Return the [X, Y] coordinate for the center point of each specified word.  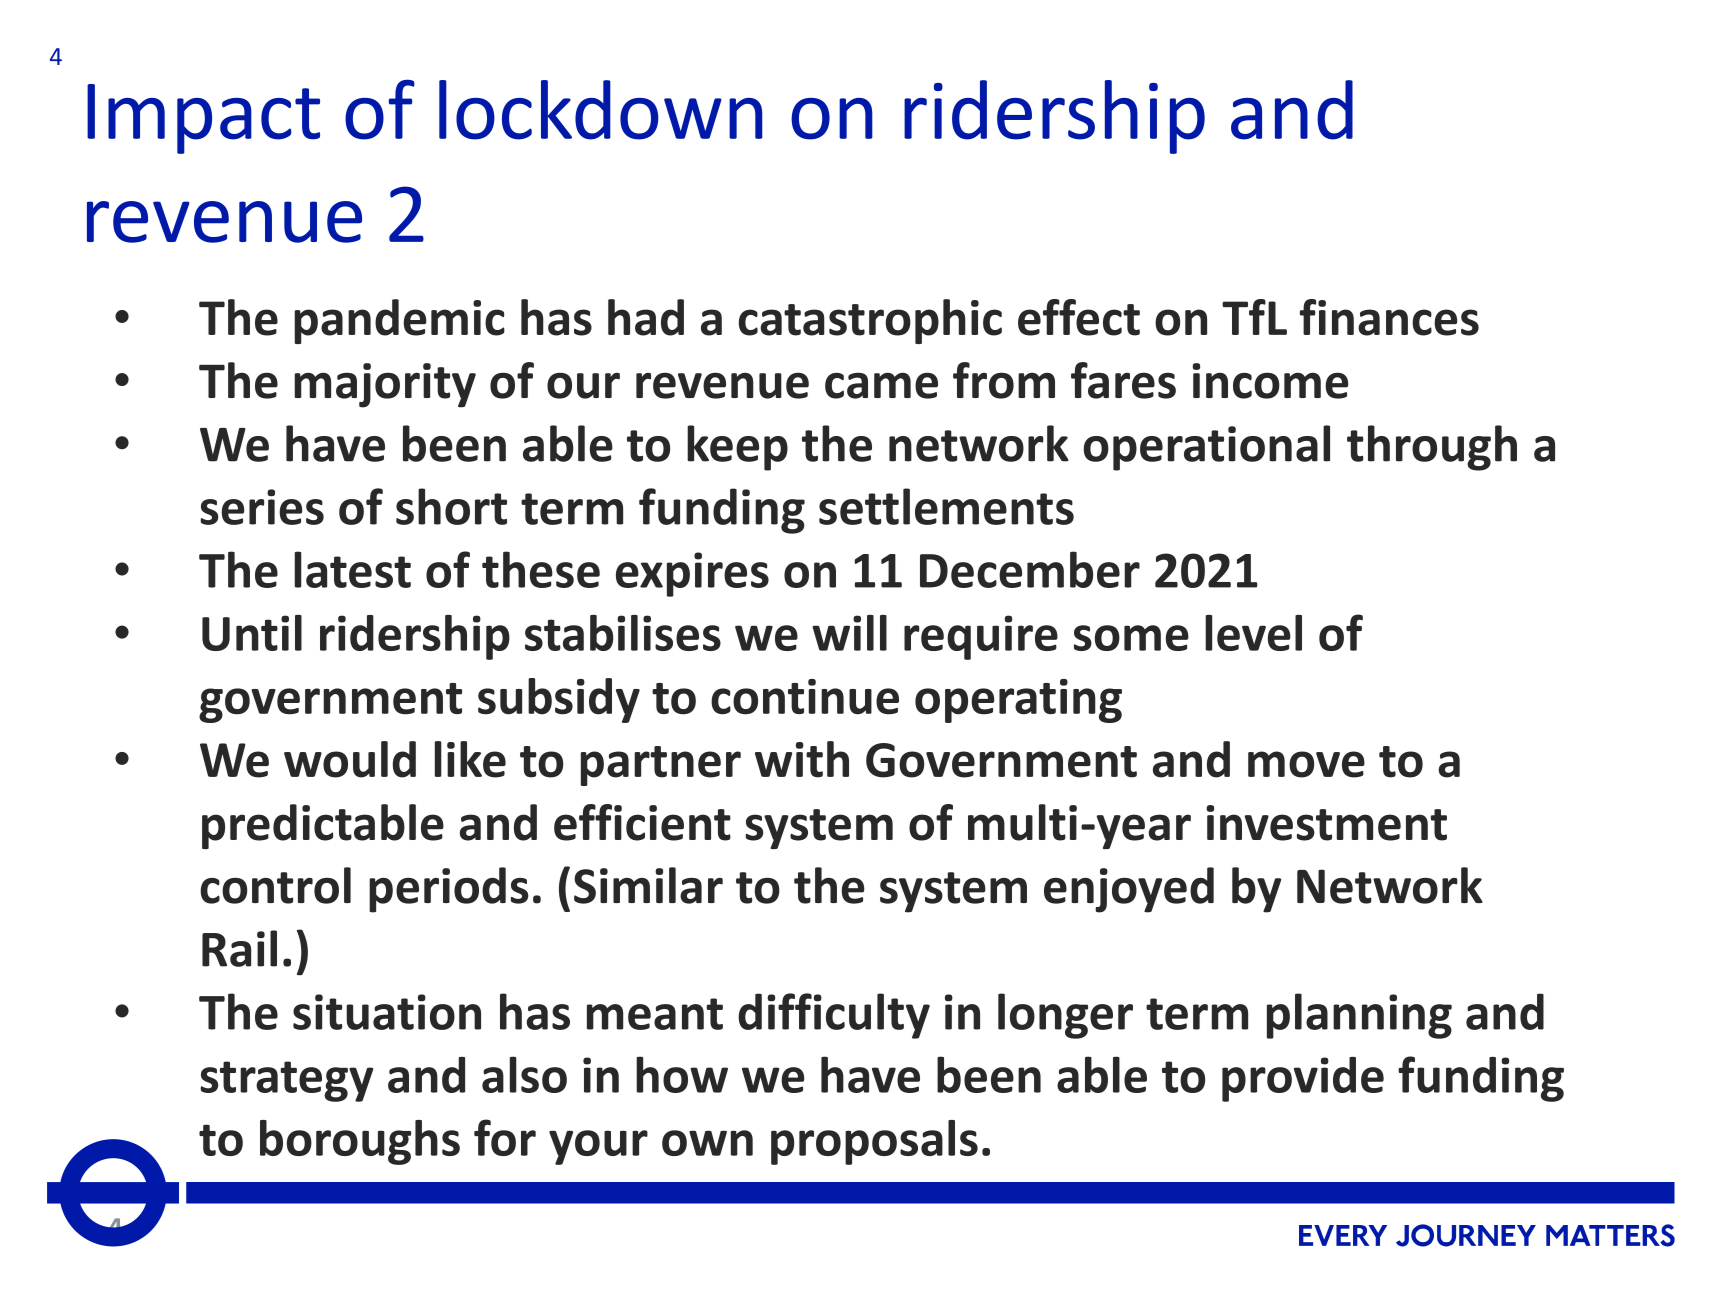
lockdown [601, 110]
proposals [874, 1142]
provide [1303, 1079]
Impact [203, 119]
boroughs [360, 1142]
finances [1389, 317]
